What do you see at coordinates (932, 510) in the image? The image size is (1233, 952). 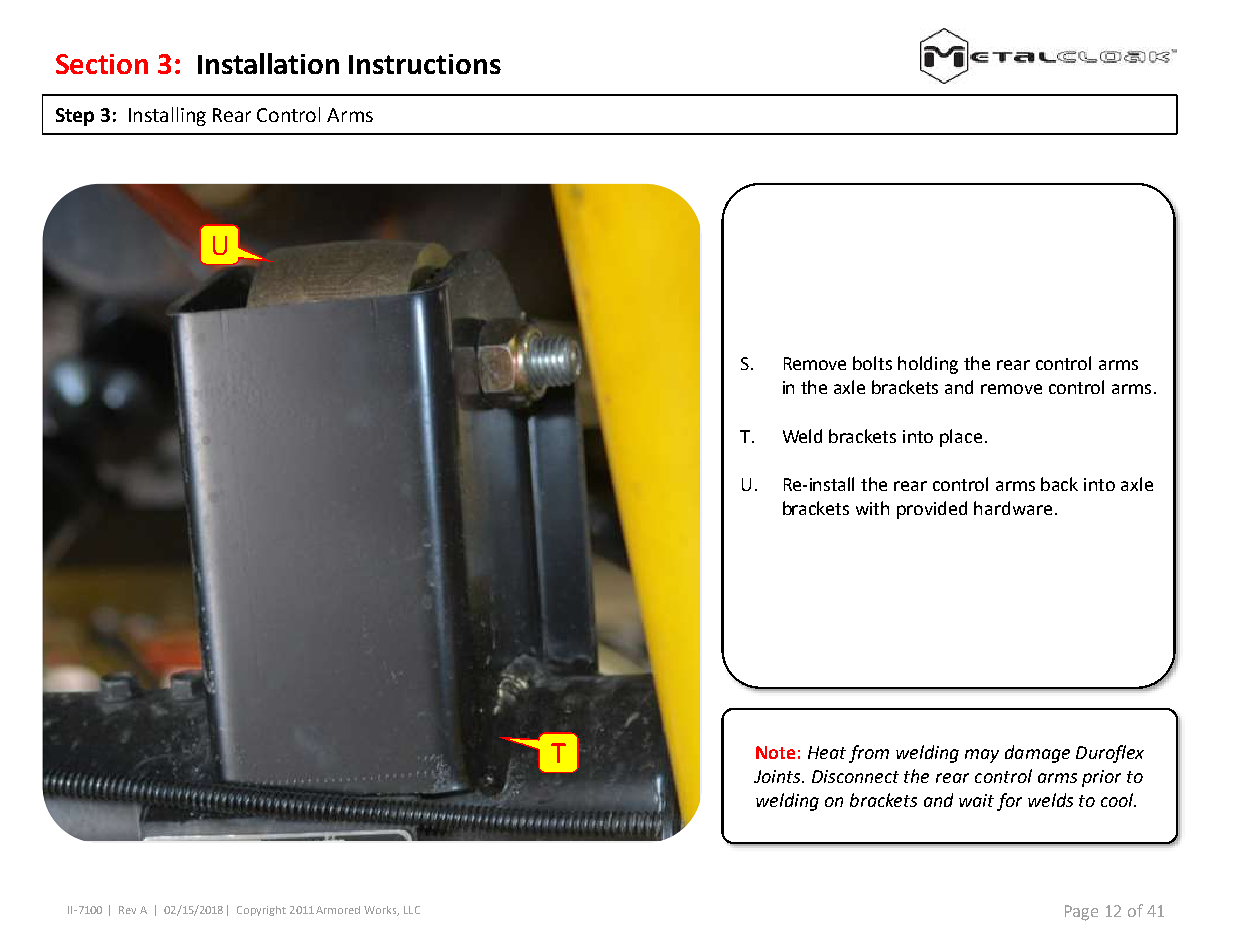 I see `provided` at bounding box center [932, 510].
